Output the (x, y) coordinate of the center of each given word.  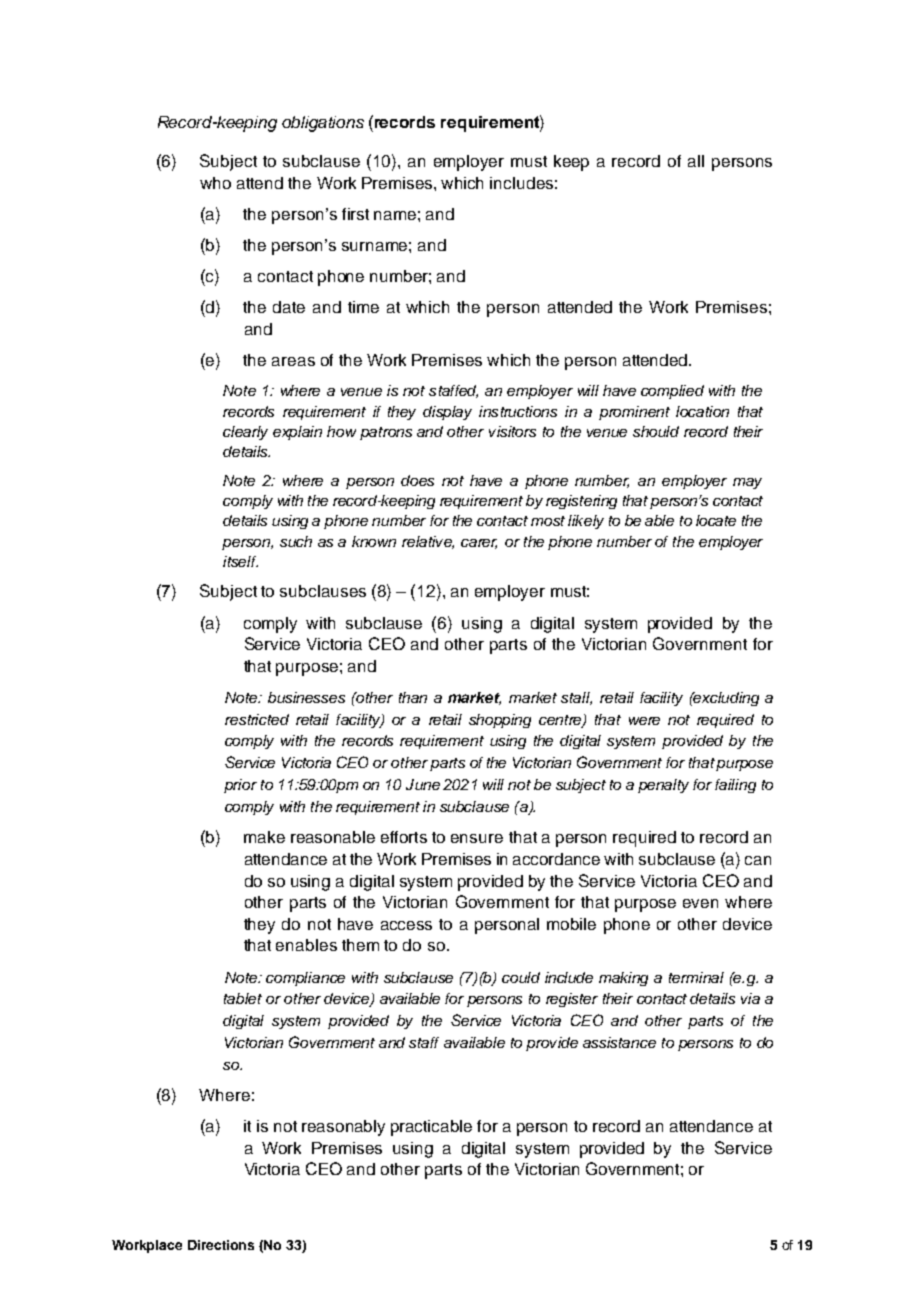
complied (672, 392)
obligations (323, 124)
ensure (477, 838)
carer (479, 544)
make (264, 837)
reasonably (343, 1128)
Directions (221, 1245)
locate (716, 520)
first (355, 214)
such (296, 541)
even (700, 903)
